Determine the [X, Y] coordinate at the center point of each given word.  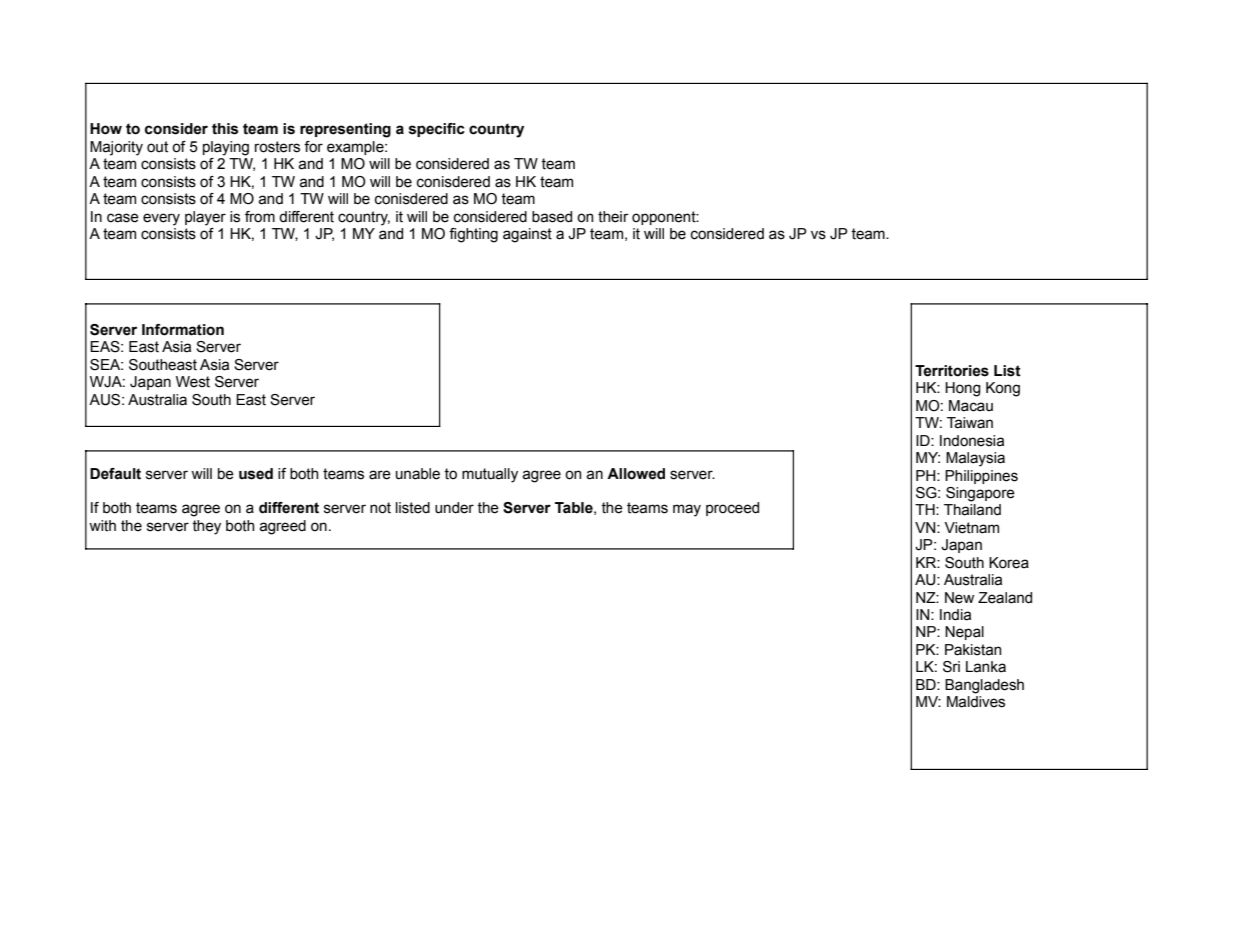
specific [437, 130]
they [206, 527]
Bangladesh [984, 686]
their [613, 217]
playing [226, 148]
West [193, 382]
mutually [490, 475]
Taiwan [970, 423]
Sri [951, 667]
